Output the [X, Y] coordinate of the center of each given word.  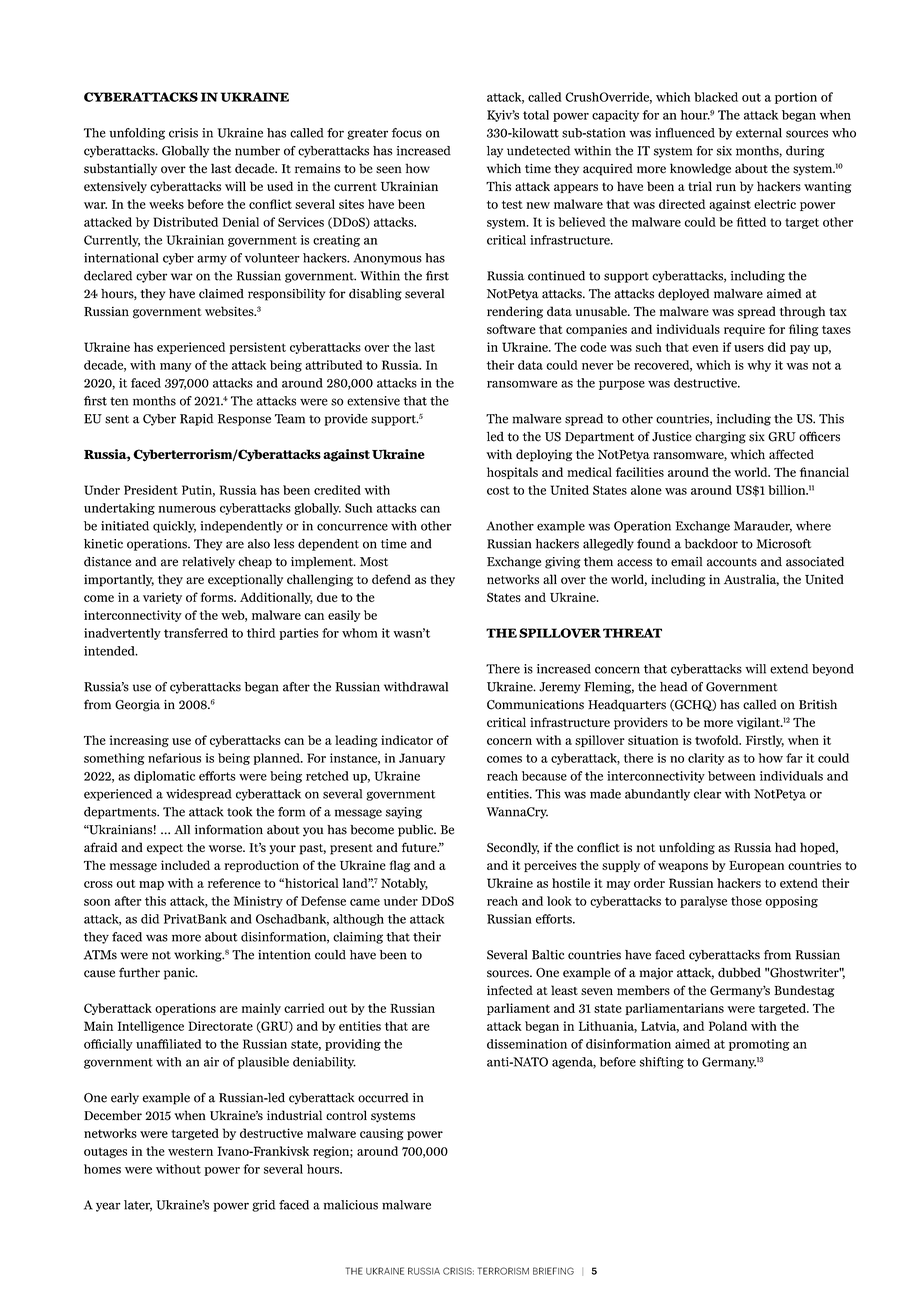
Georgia [137, 706]
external [759, 133]
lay [495, 152]
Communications [535, 705]
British [818, 705]
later [138, 1206]
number [257, 151]
